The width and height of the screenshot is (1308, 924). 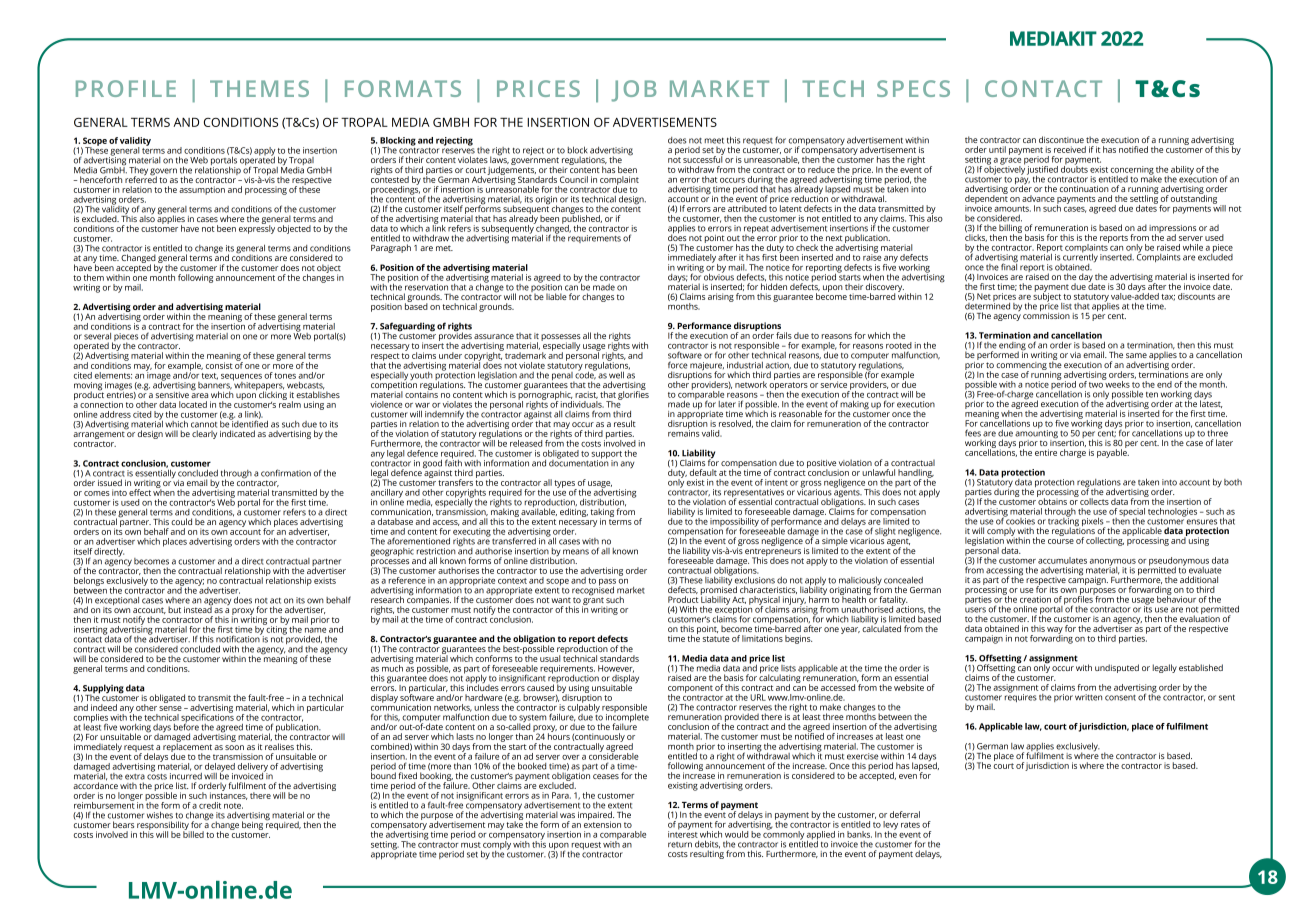 I want to click on name, so click(x=315, y=630).
